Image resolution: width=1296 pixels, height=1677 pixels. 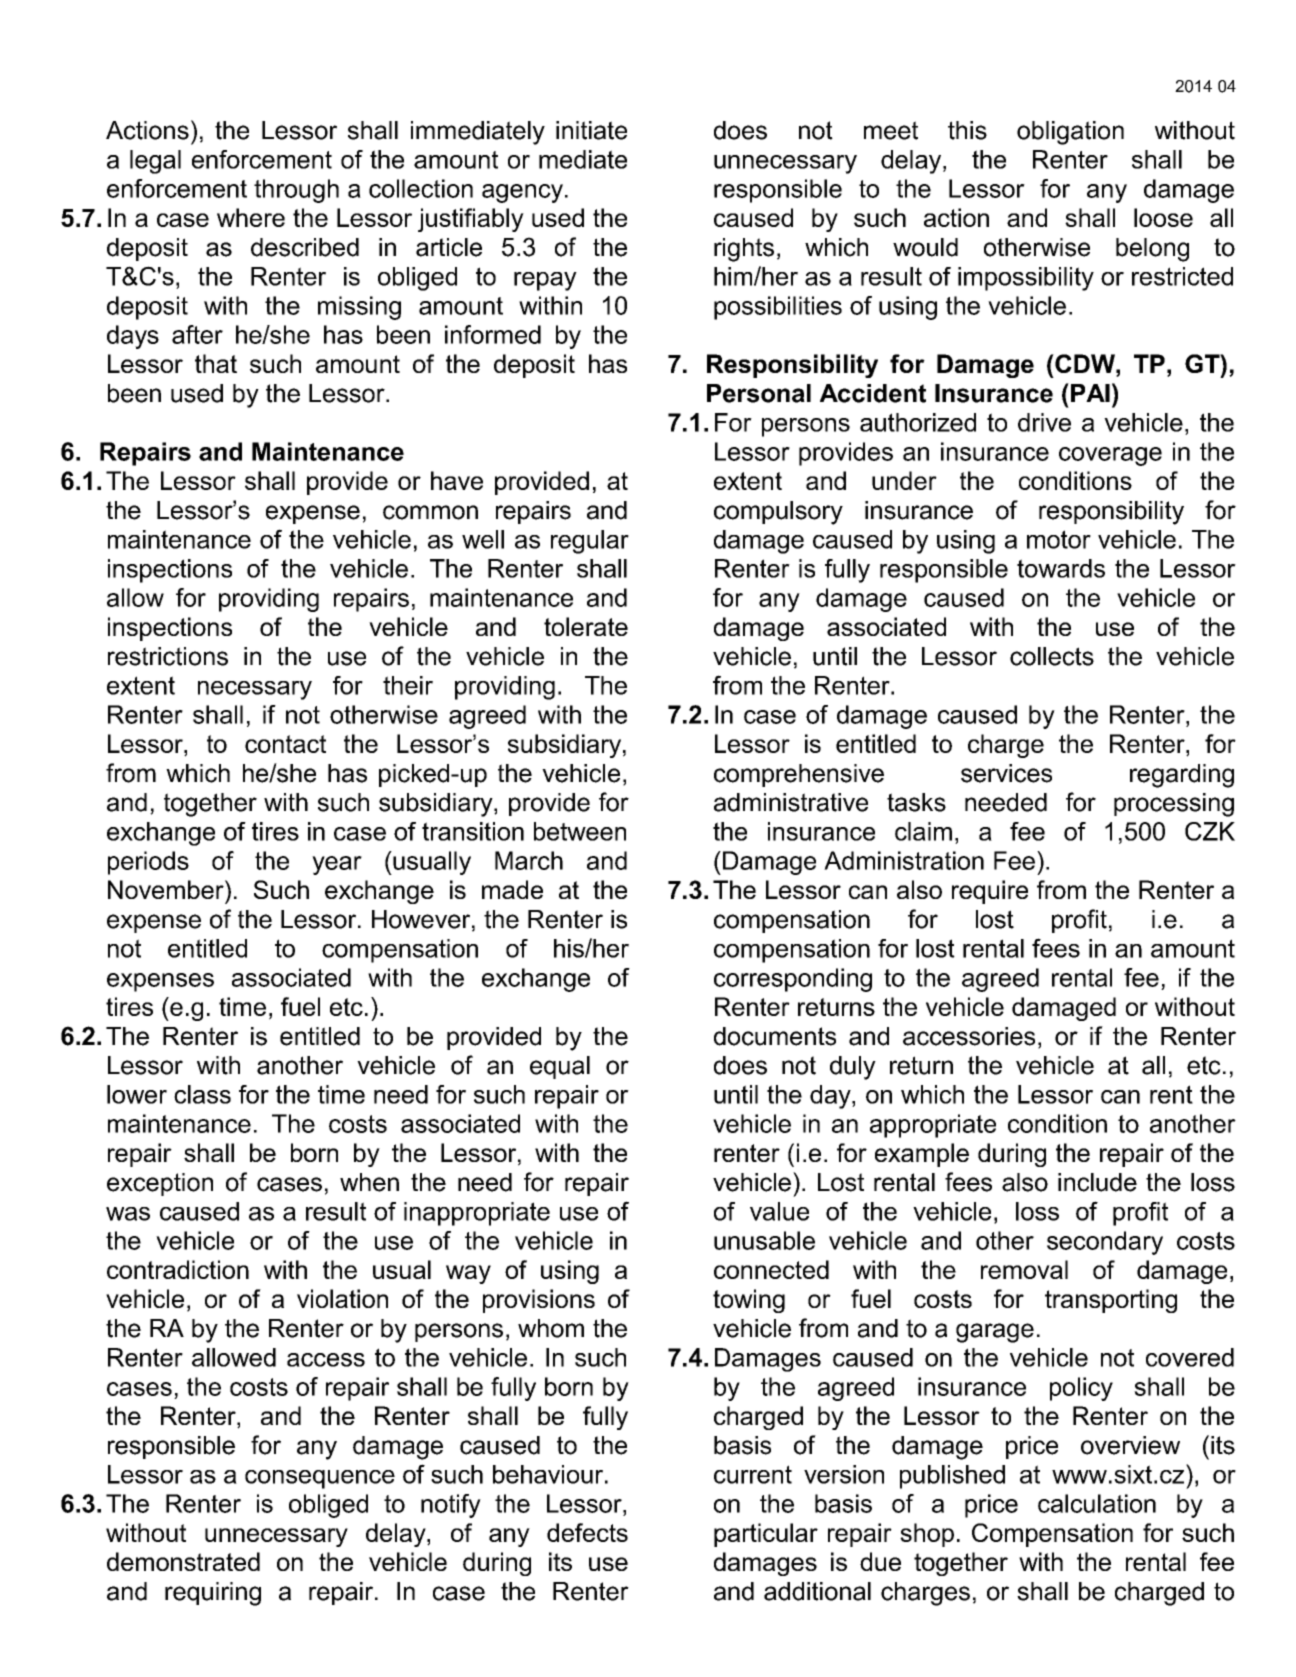 What do you see at coordinates (591, 130) in the image?
I see `initiate` at bounding box center [591, 130].
